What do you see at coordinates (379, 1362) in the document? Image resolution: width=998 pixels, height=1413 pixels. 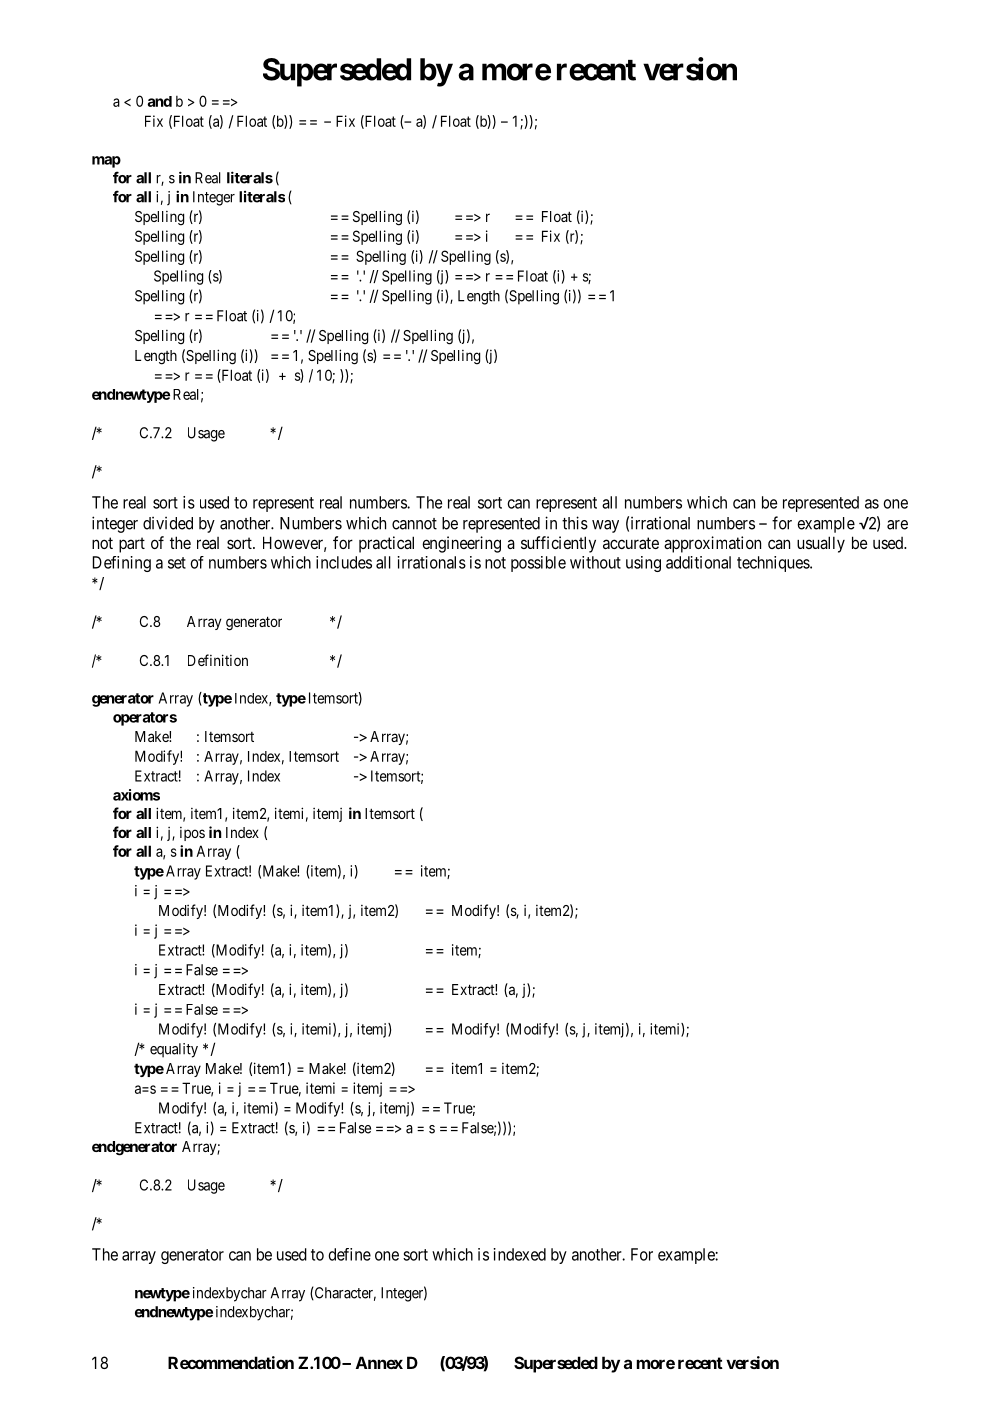 I see `Annex` at bounding box center [379, 1362].
